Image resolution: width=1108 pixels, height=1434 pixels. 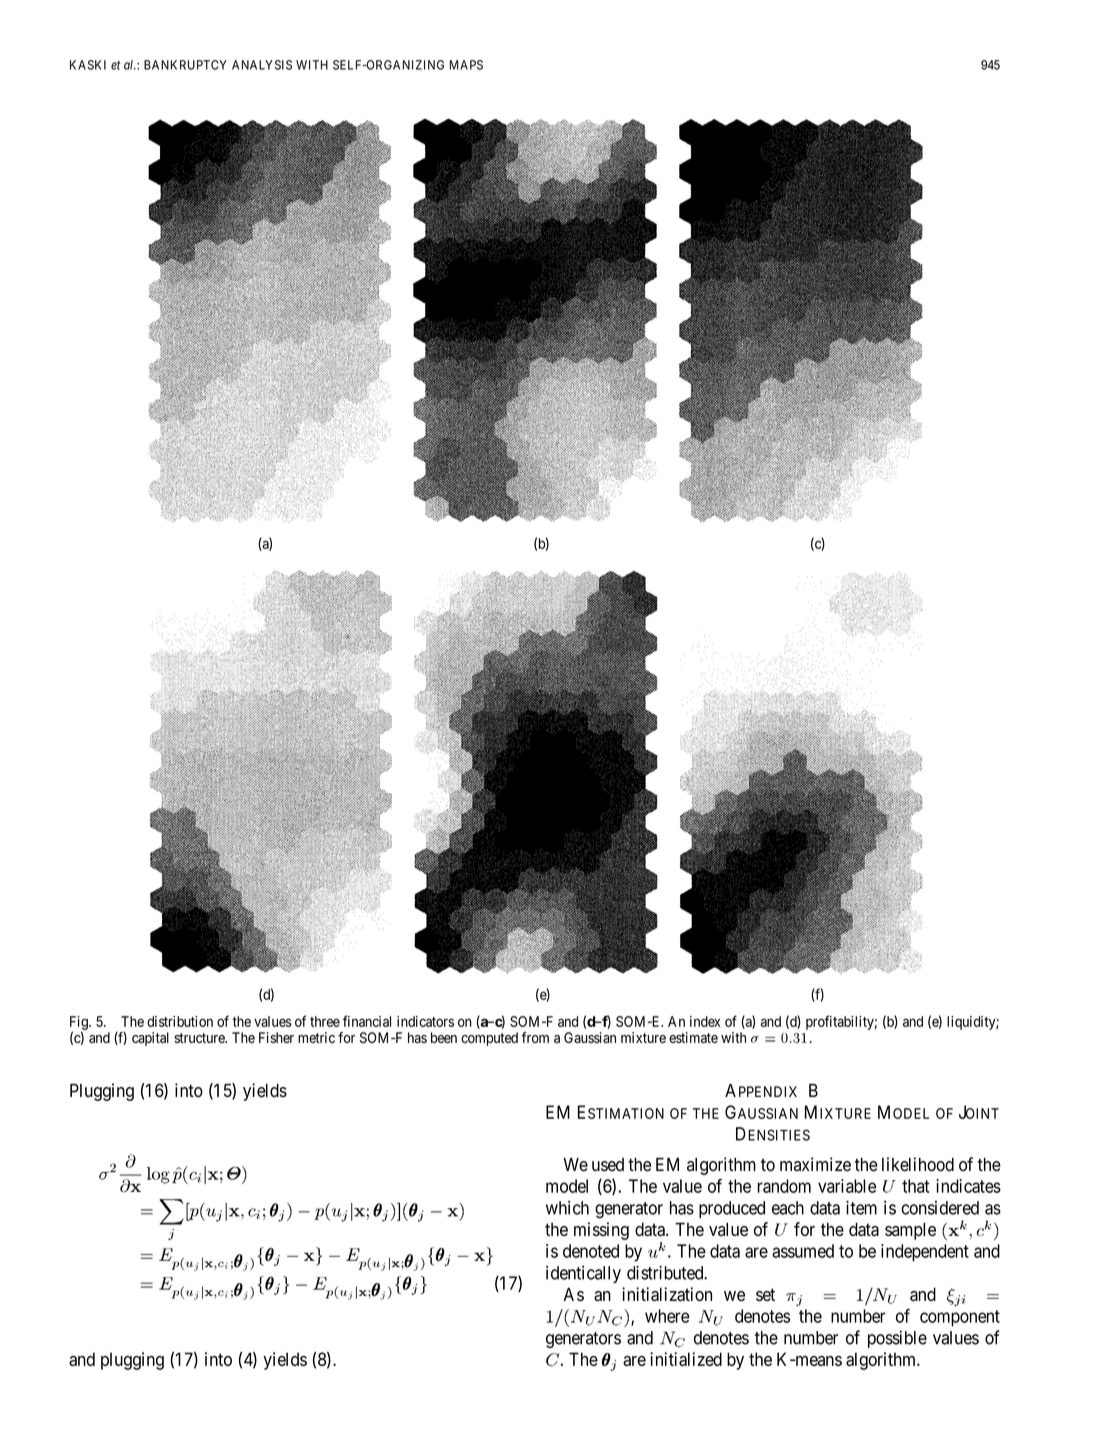 What do you see at coordinates (705, 1021) in the image?
I see `index` at bounding box center [705, 1021].
